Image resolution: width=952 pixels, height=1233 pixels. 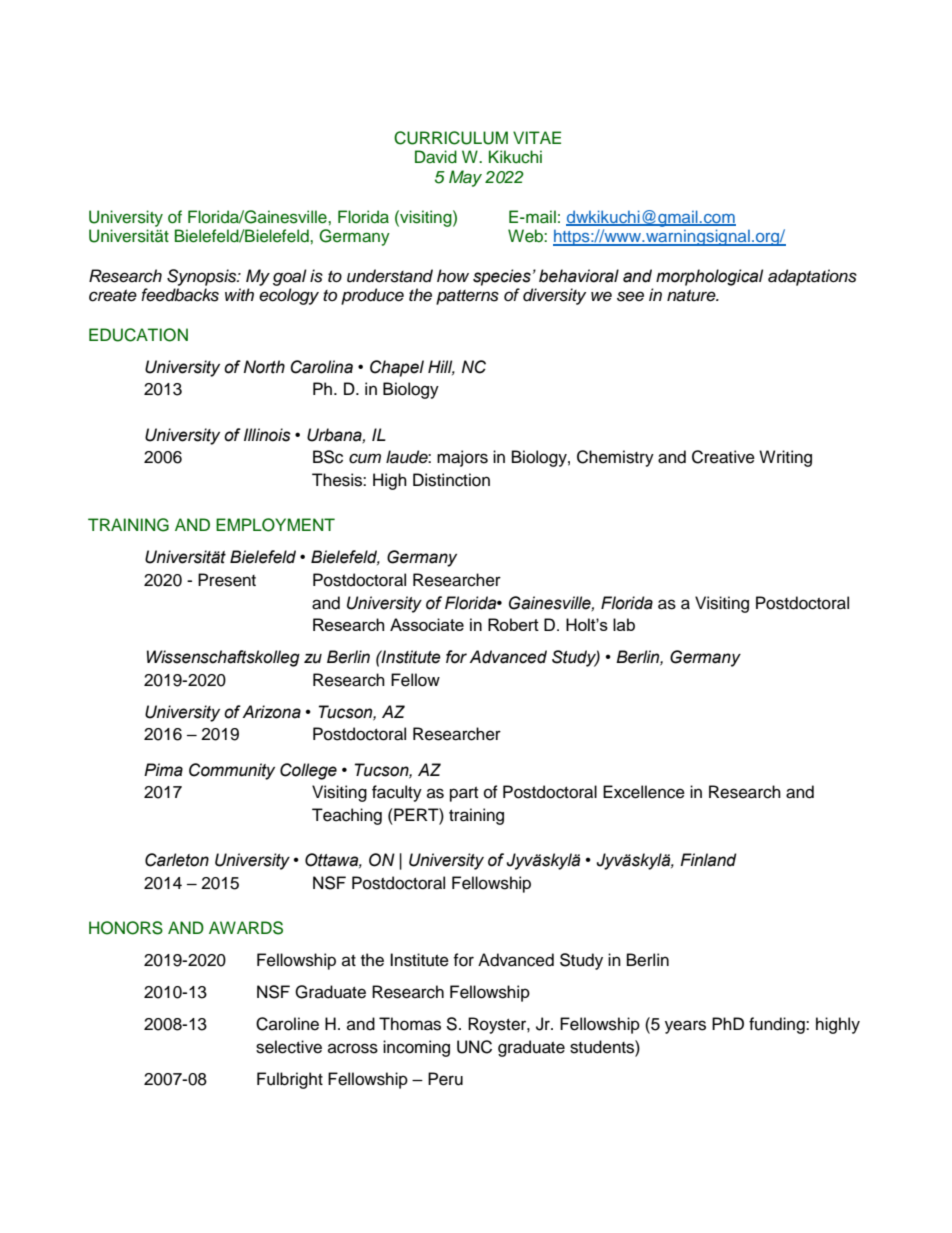 What do you see at coordinates (462, 458) in the document?
I see `majors` at bounding box center [462, 458].
